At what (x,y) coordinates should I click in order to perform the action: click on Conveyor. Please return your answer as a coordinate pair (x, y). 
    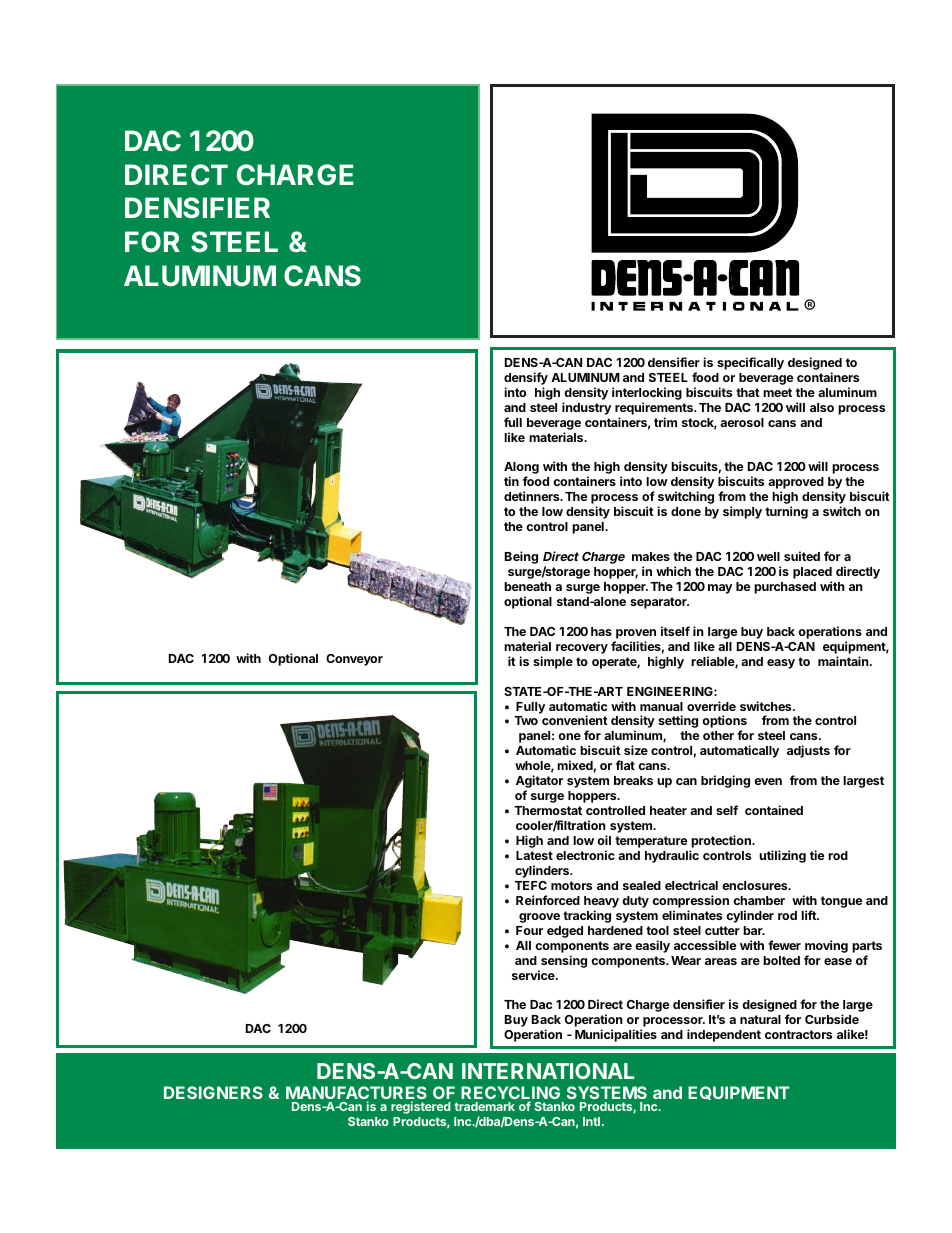
    Looking at the image, I should click on (354, 660).
